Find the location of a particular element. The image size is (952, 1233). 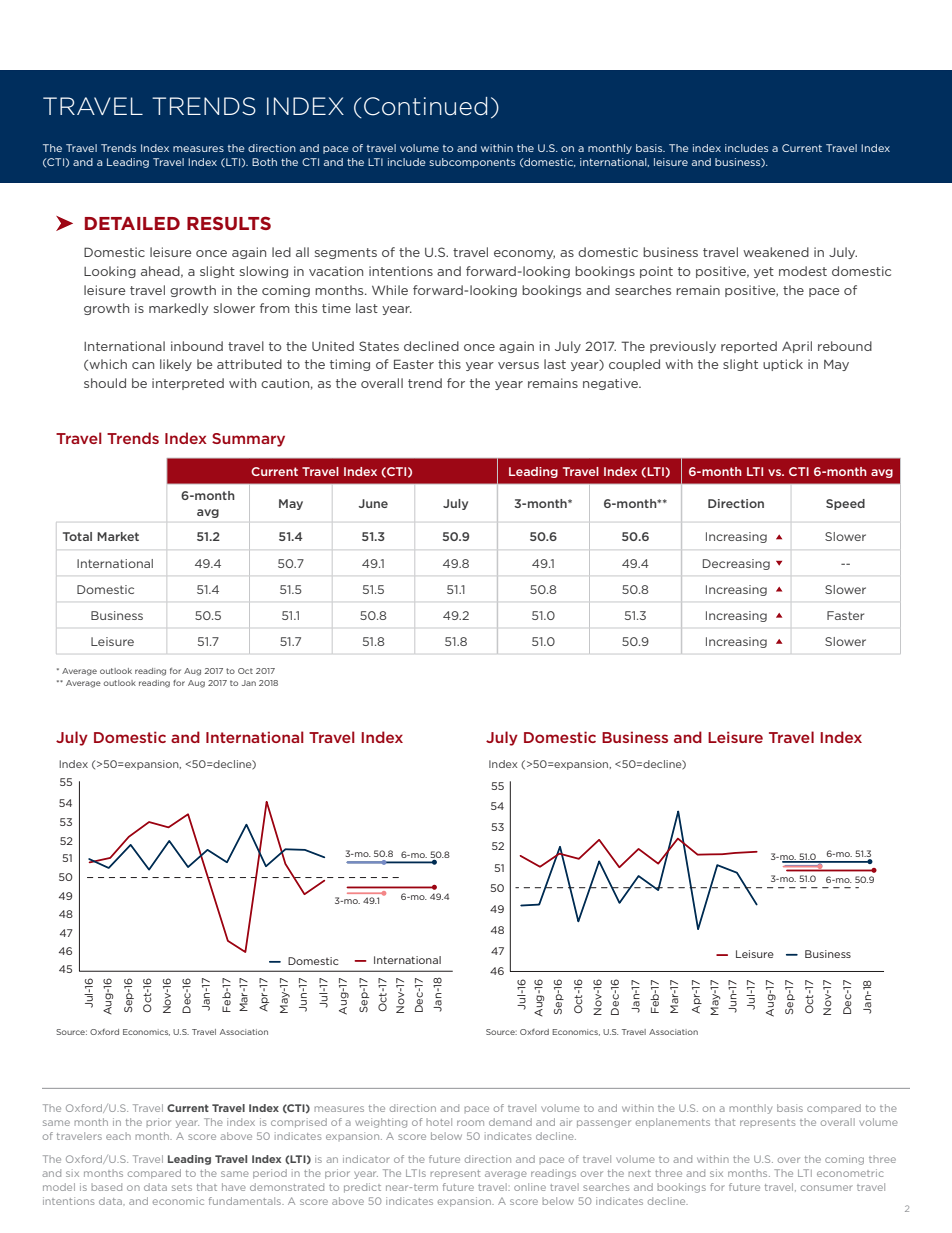

each is located at coordinates (118, 1136).
